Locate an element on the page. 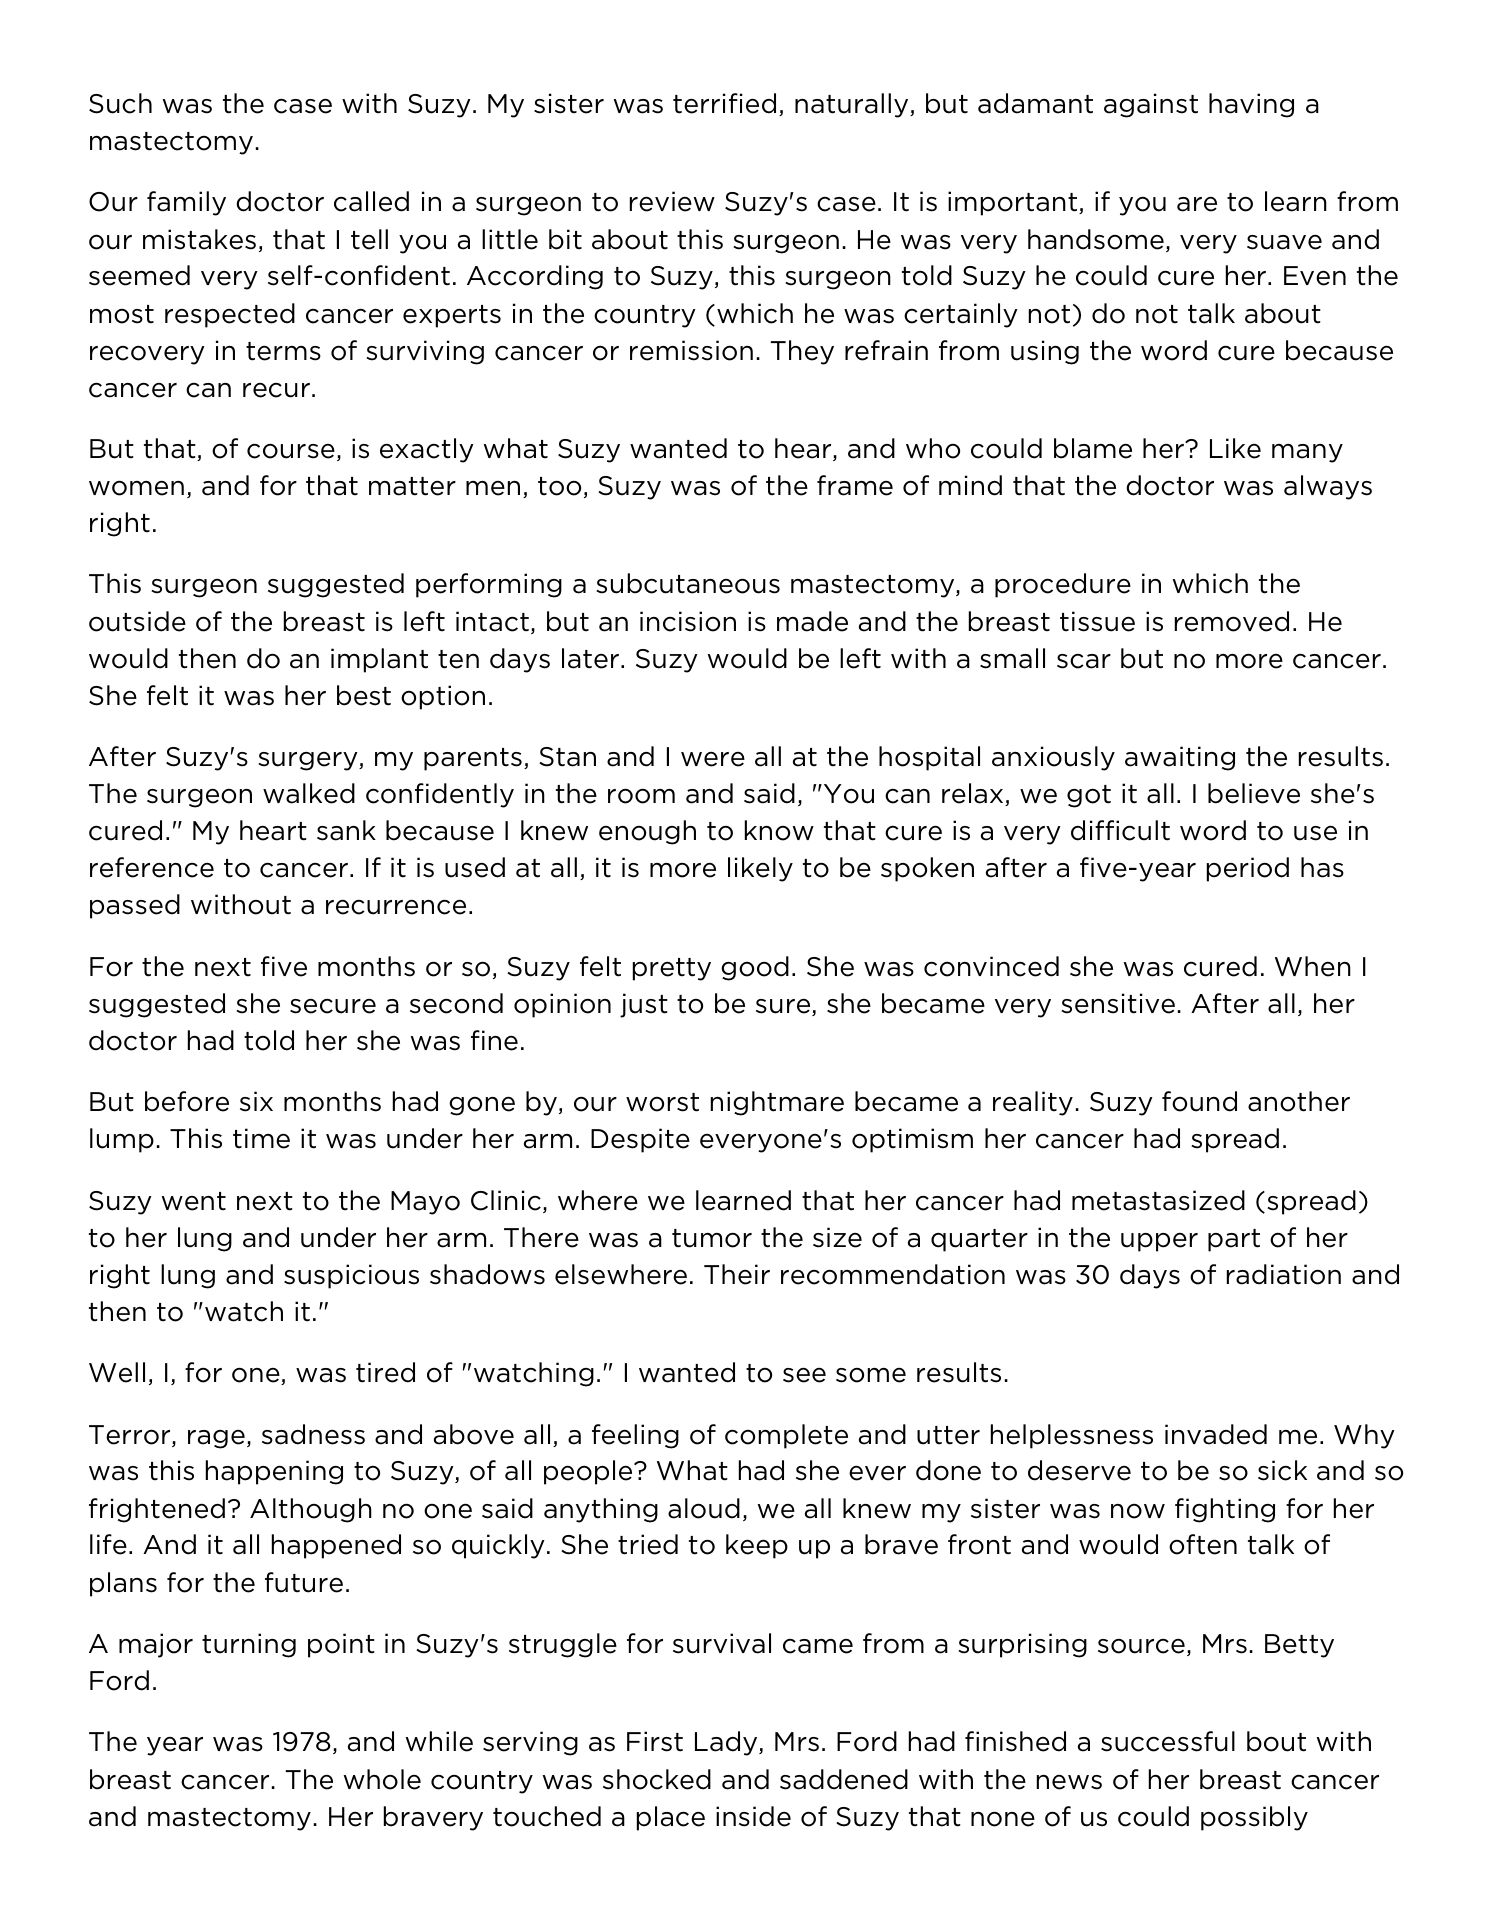 Image resolution: width=1493 pixels, height=1932 pixels. family is located at coordinates (186, 203).
